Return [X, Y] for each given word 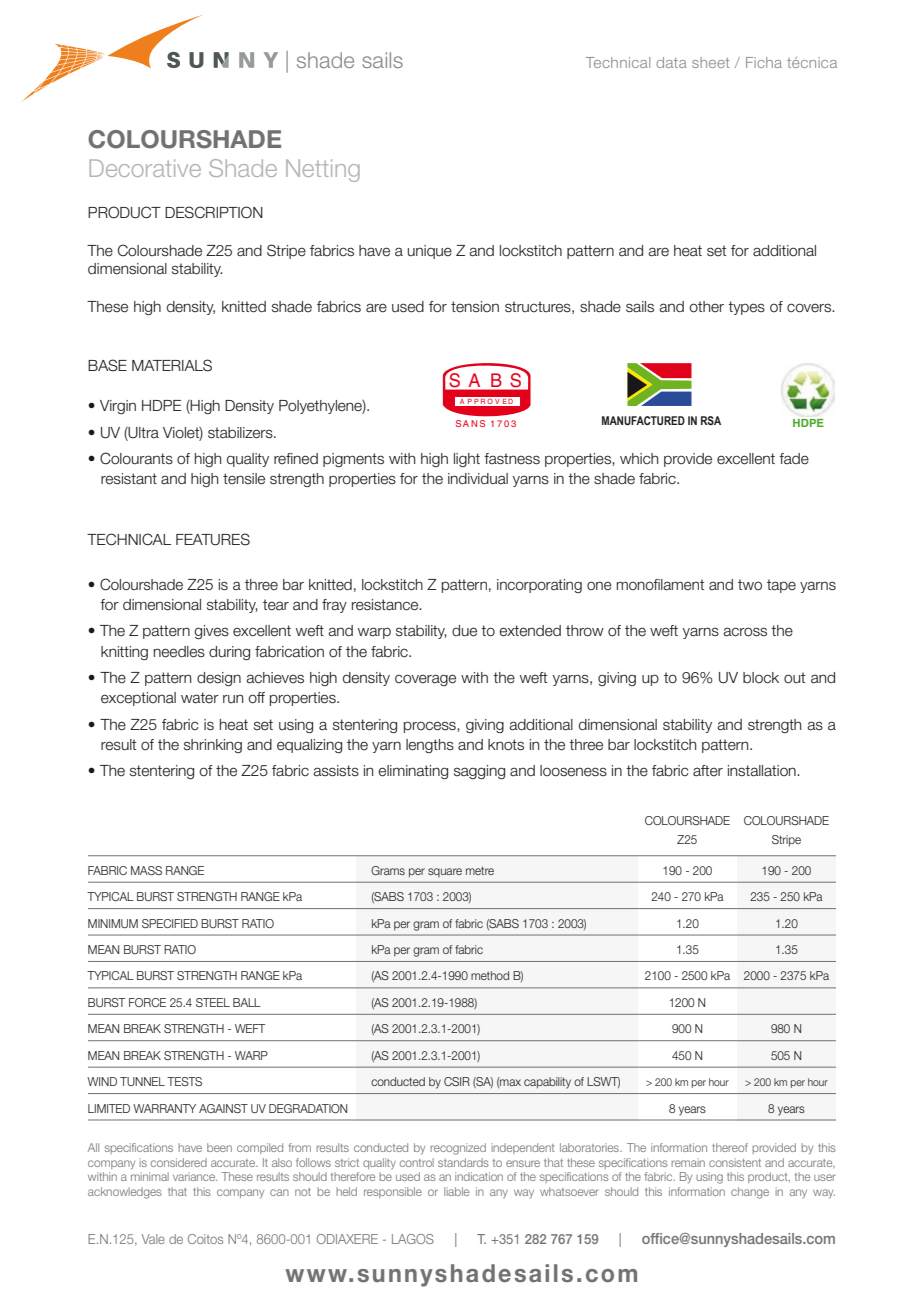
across [745, 632]
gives [211, 632]
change [750, 1193]
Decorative [145, 168]
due [464, 631]
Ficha [764, 62]
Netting [323, 170]
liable [456, 1191]
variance [195, 1176]
